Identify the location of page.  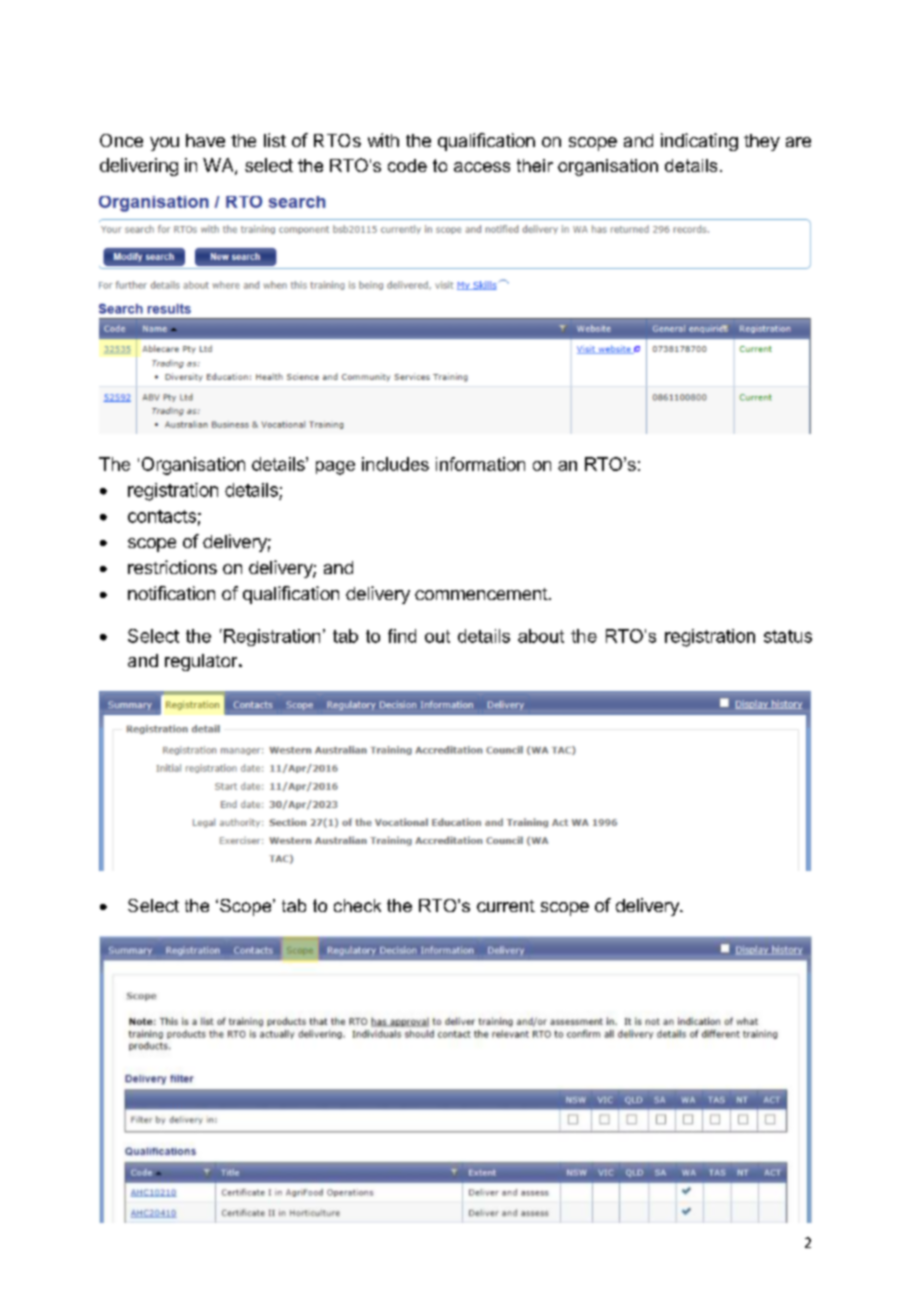
(335, 468).
